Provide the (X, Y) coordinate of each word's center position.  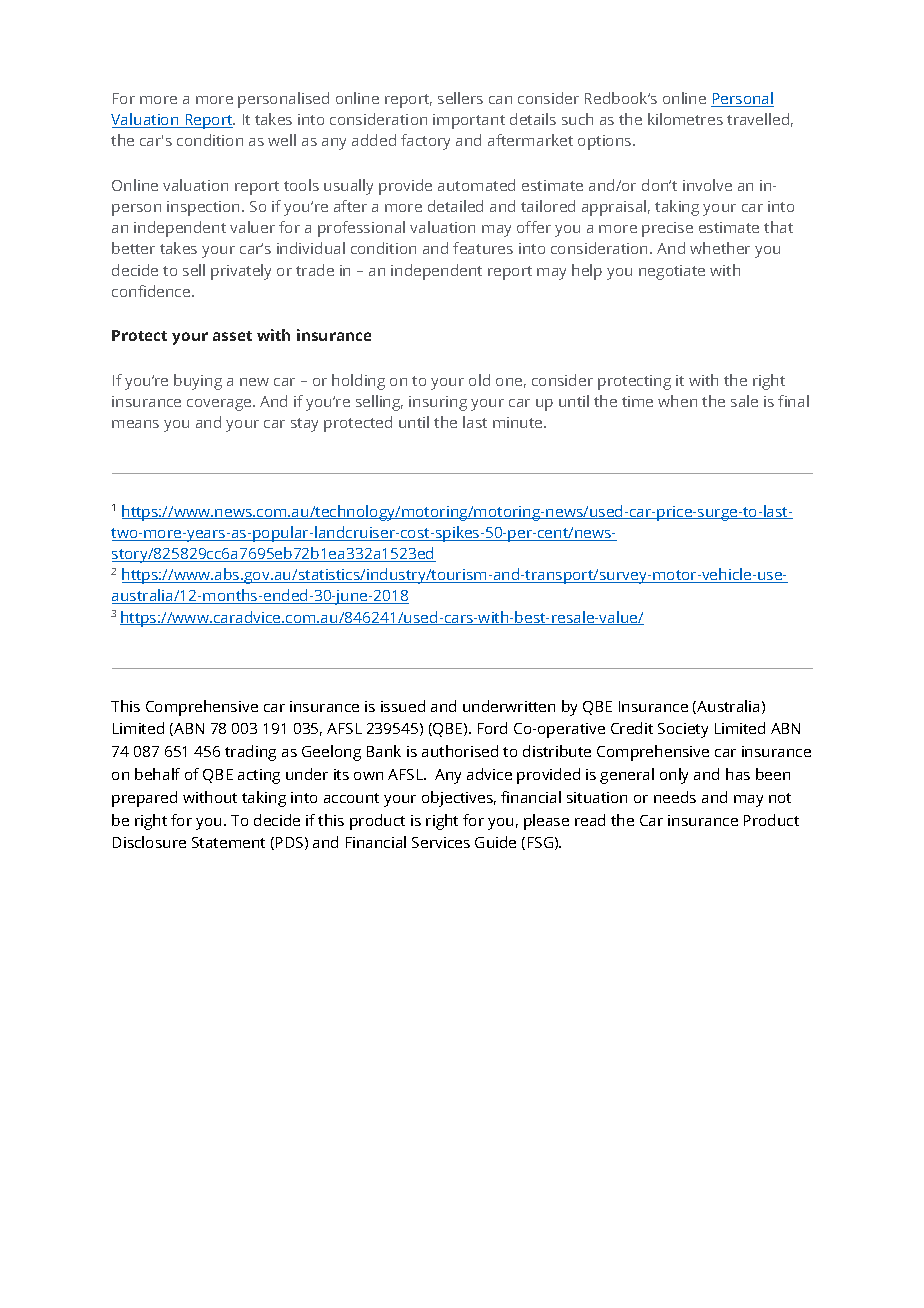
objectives (459, 799)
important (469, 121)
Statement (228, 842)
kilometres (685, 119)
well (282, 140)
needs (675, 797)
